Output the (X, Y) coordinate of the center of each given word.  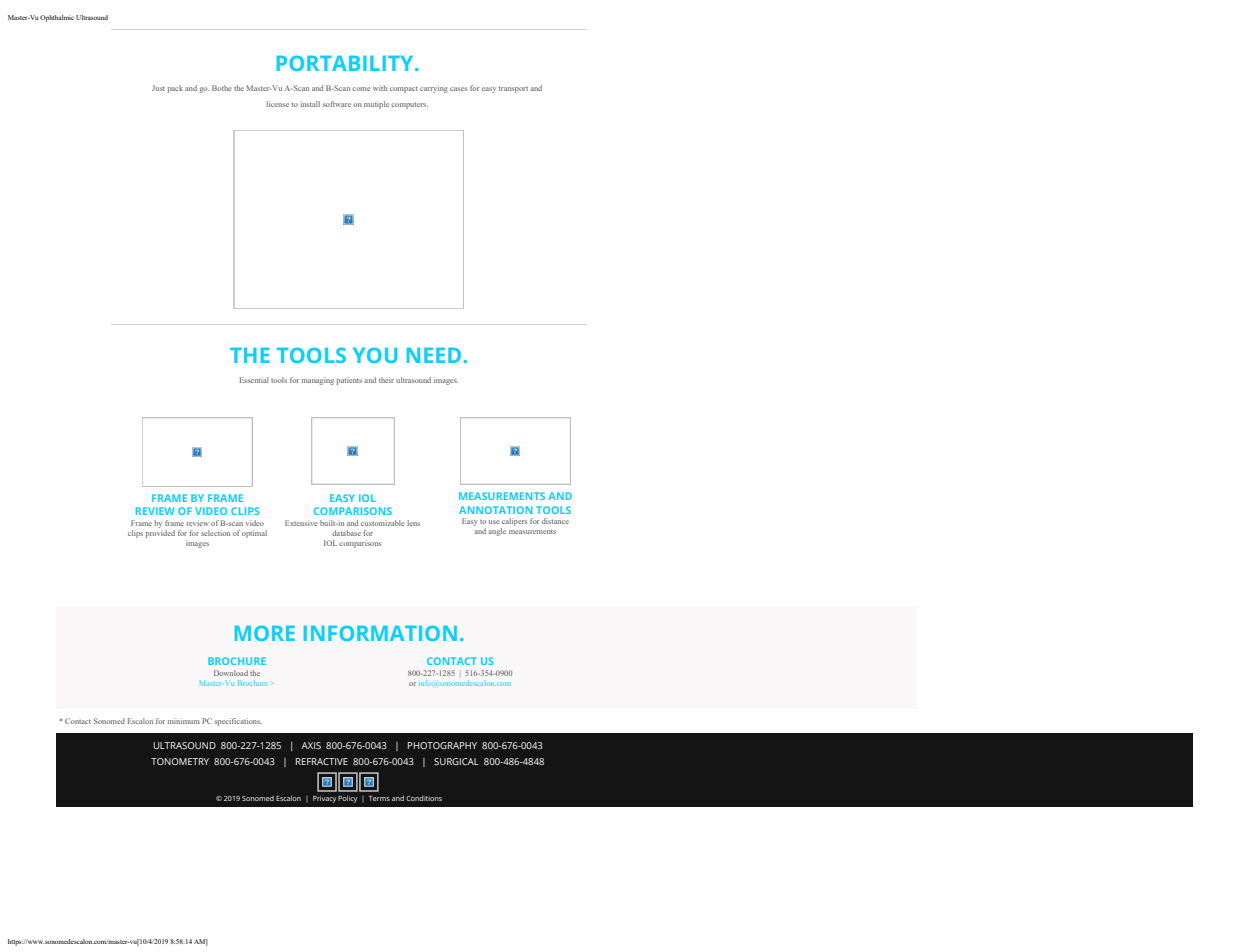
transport (513, 89)
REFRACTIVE (322, 761)
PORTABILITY (346, 63)
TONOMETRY (180, 761)
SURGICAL (456, 761)
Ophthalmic (57, 18)
